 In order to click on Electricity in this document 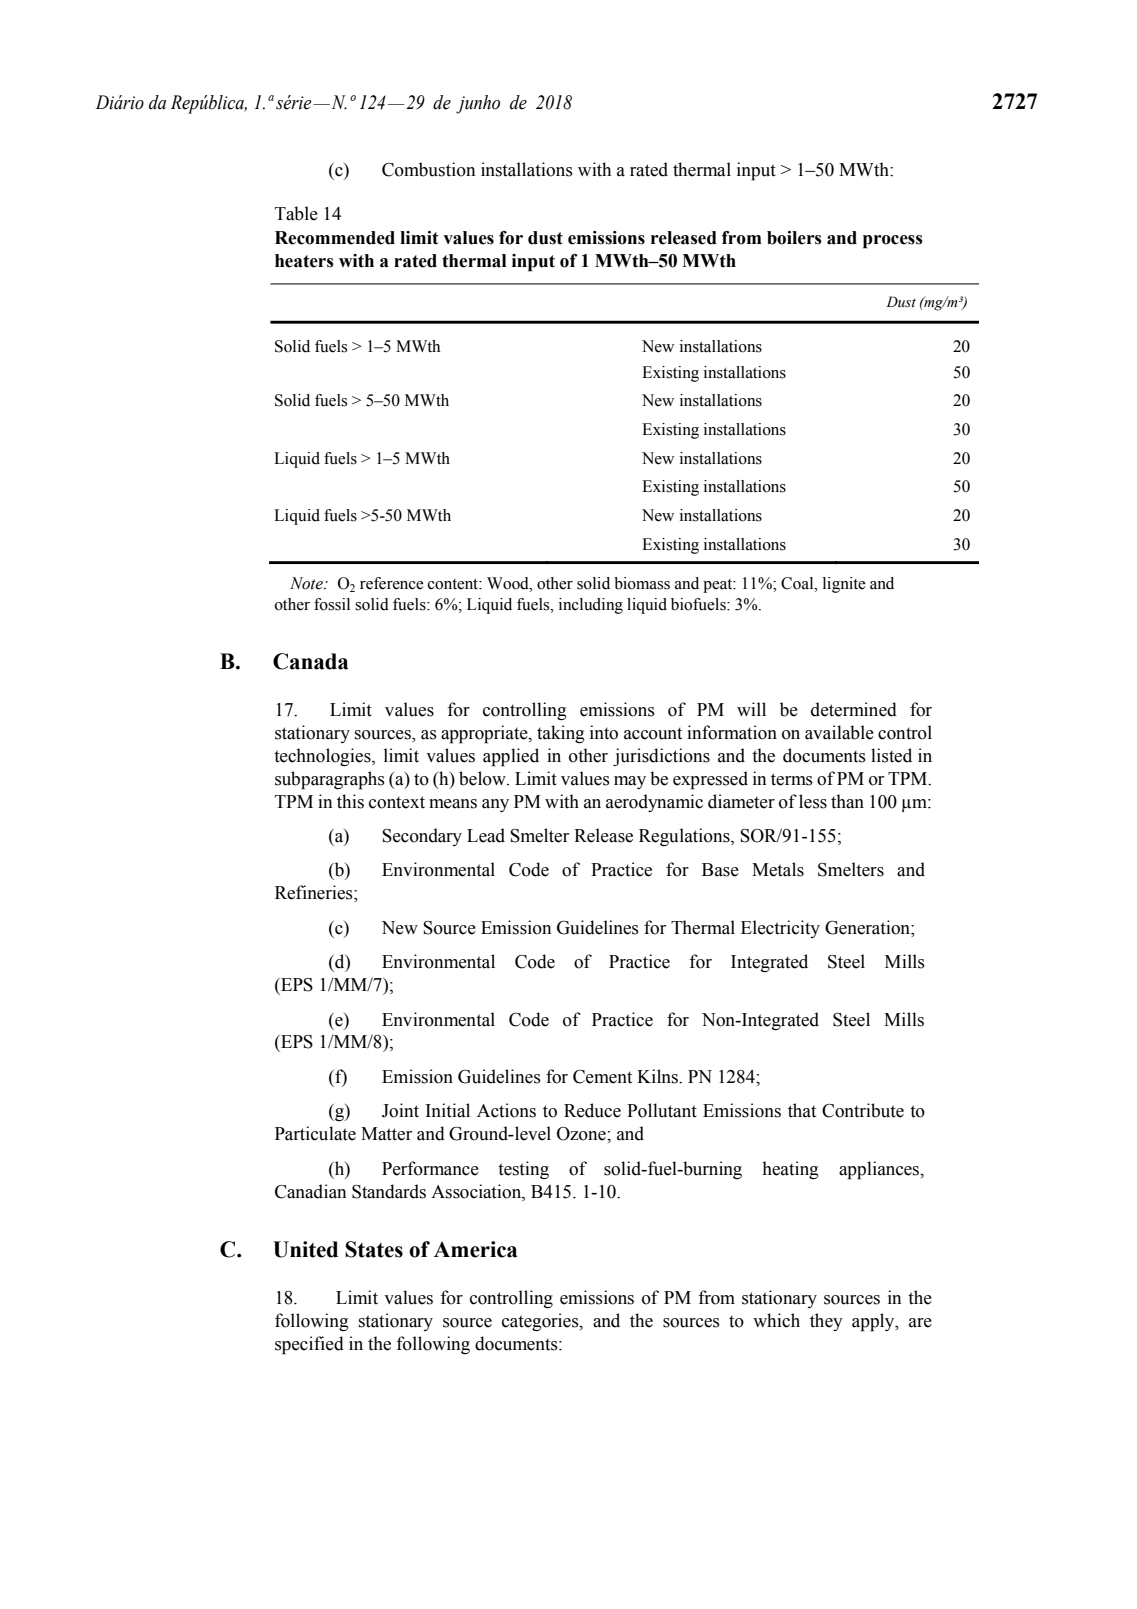, I will do `click(780, 929)`.
